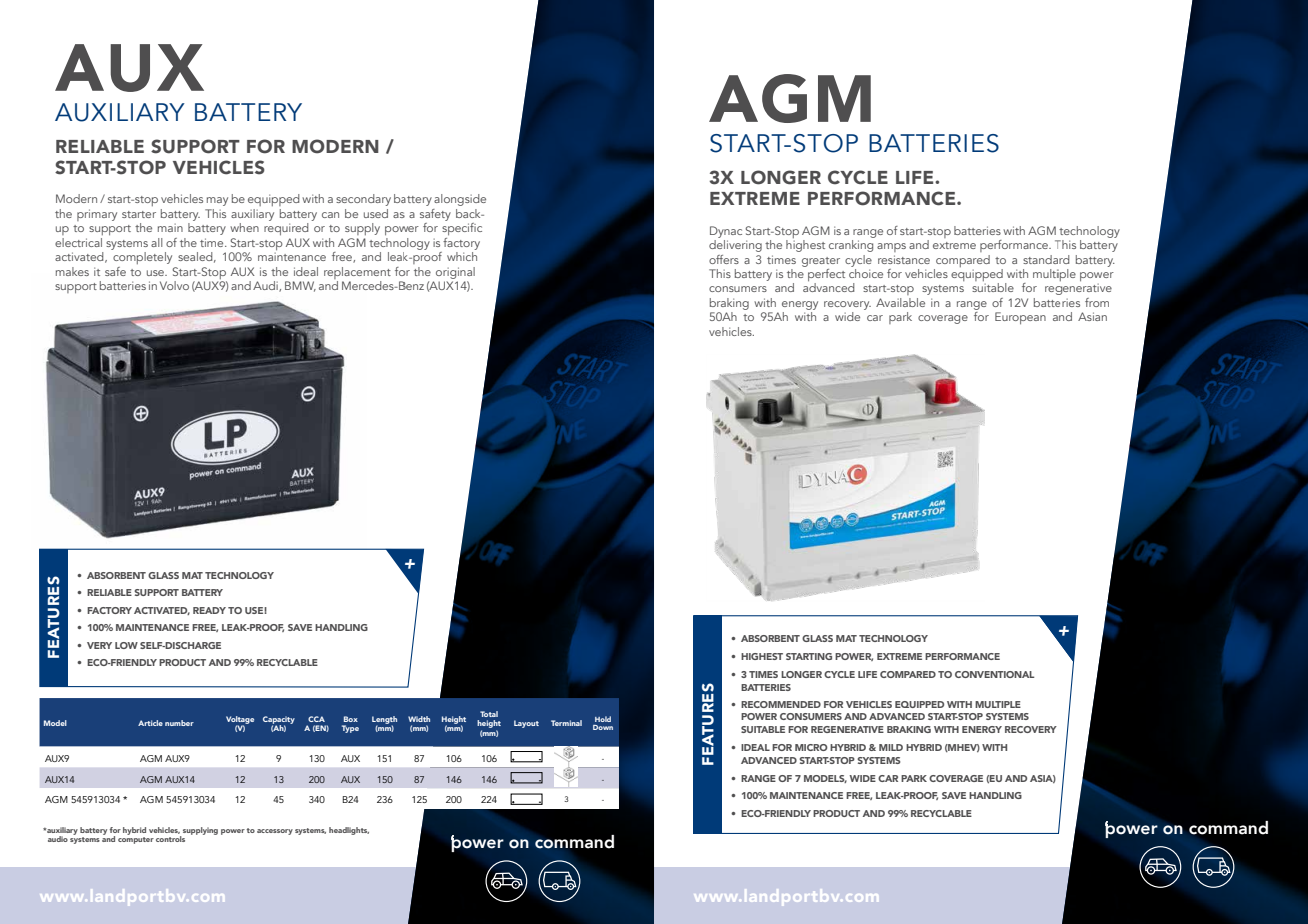 This screenshot has width=1308, height=924. What do you see at coordinates (244, 227) in the screenshot?
I see `when` at bounding box center [244, 227].
